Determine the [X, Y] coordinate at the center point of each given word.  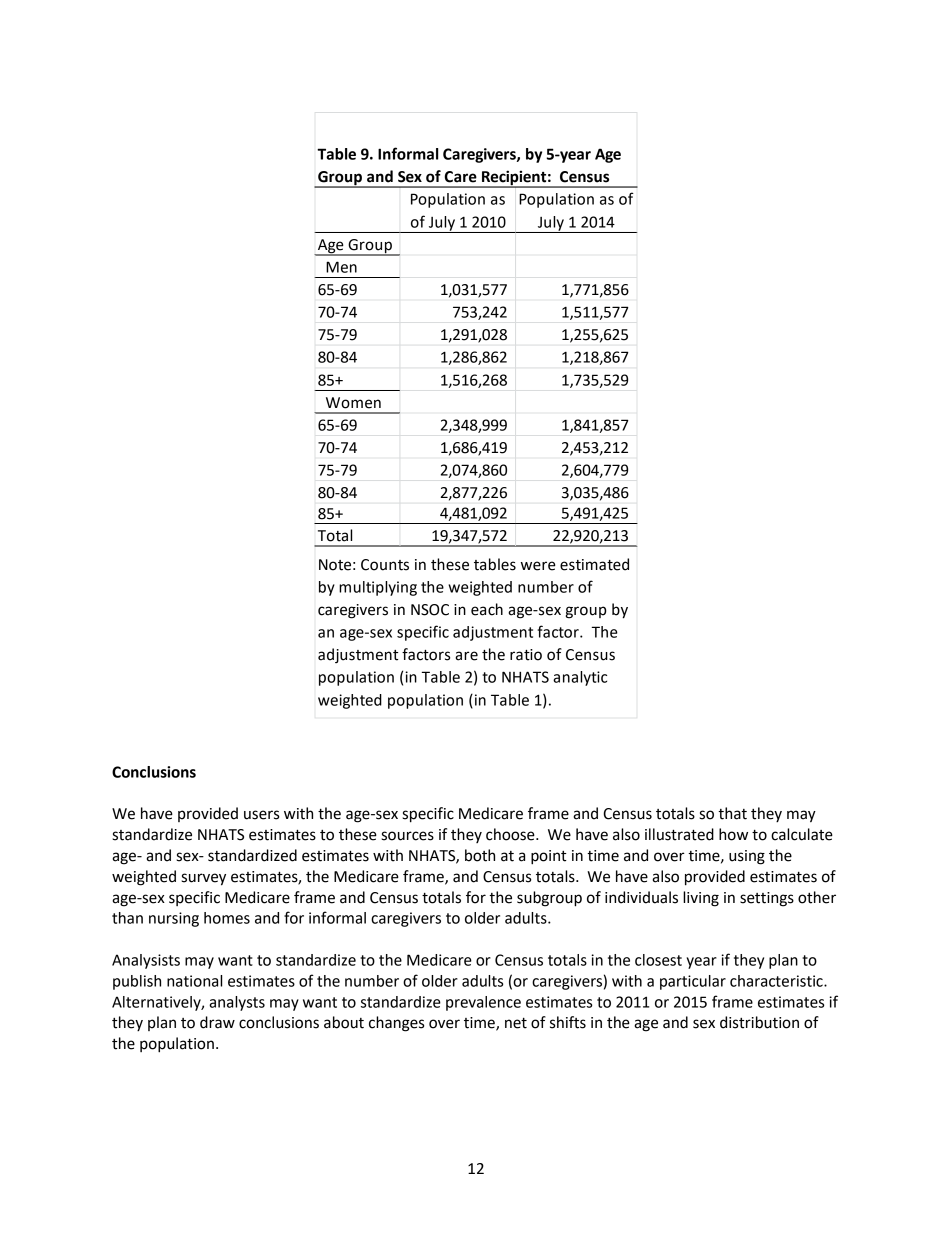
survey [203, 879]
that [732, 813]
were [538, 566]
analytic [580, 678]
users [261, 815]
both [480, 855]
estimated [594, 564]
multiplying [378, 588]
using [747, 857]
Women [353, 403]
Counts [385, 565]
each [487, 609]
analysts [237, 1003]
